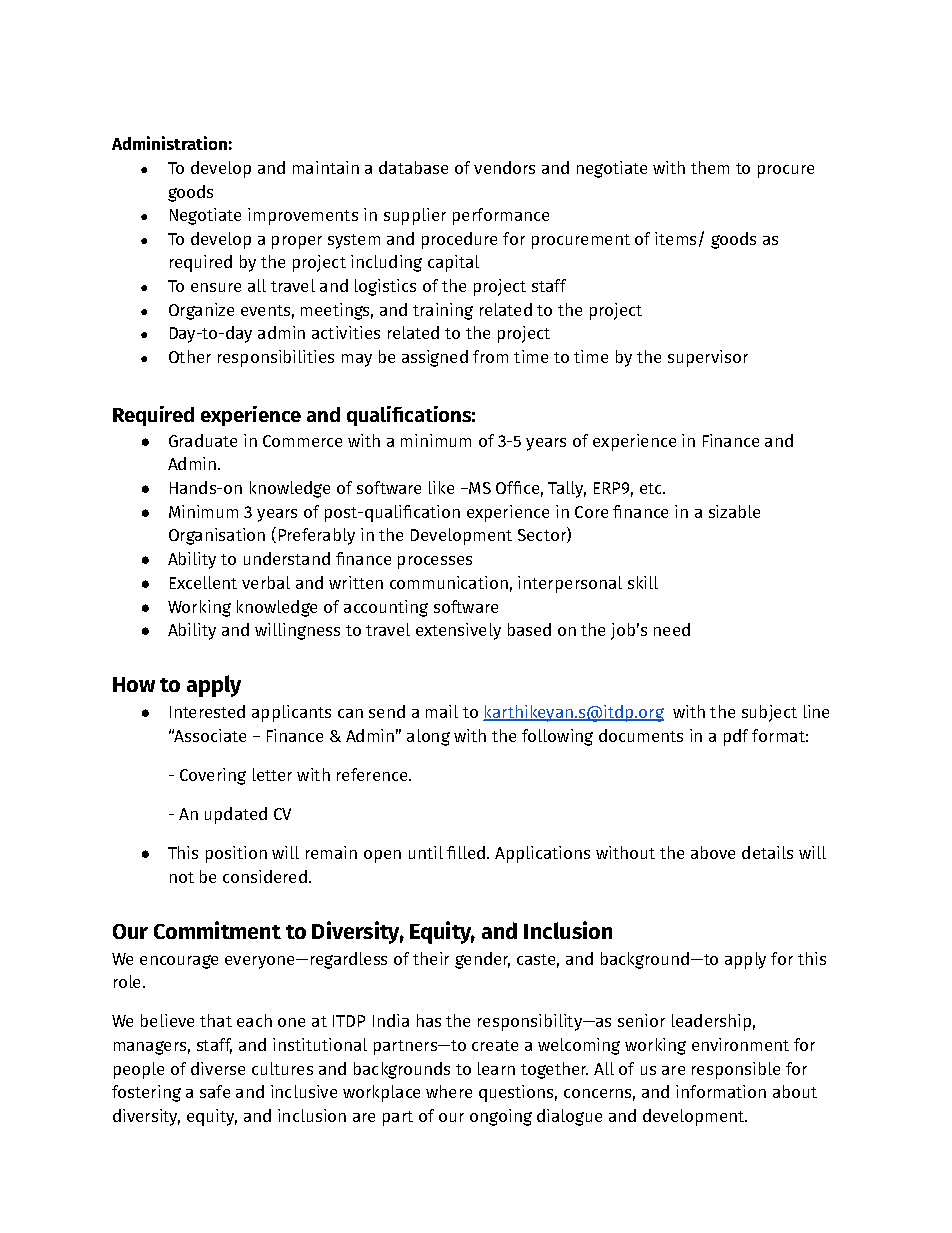 This image has width=952, height=1233. Describe the element at coordinates (217, 930) in the image. I see `Commitment` at that location.
